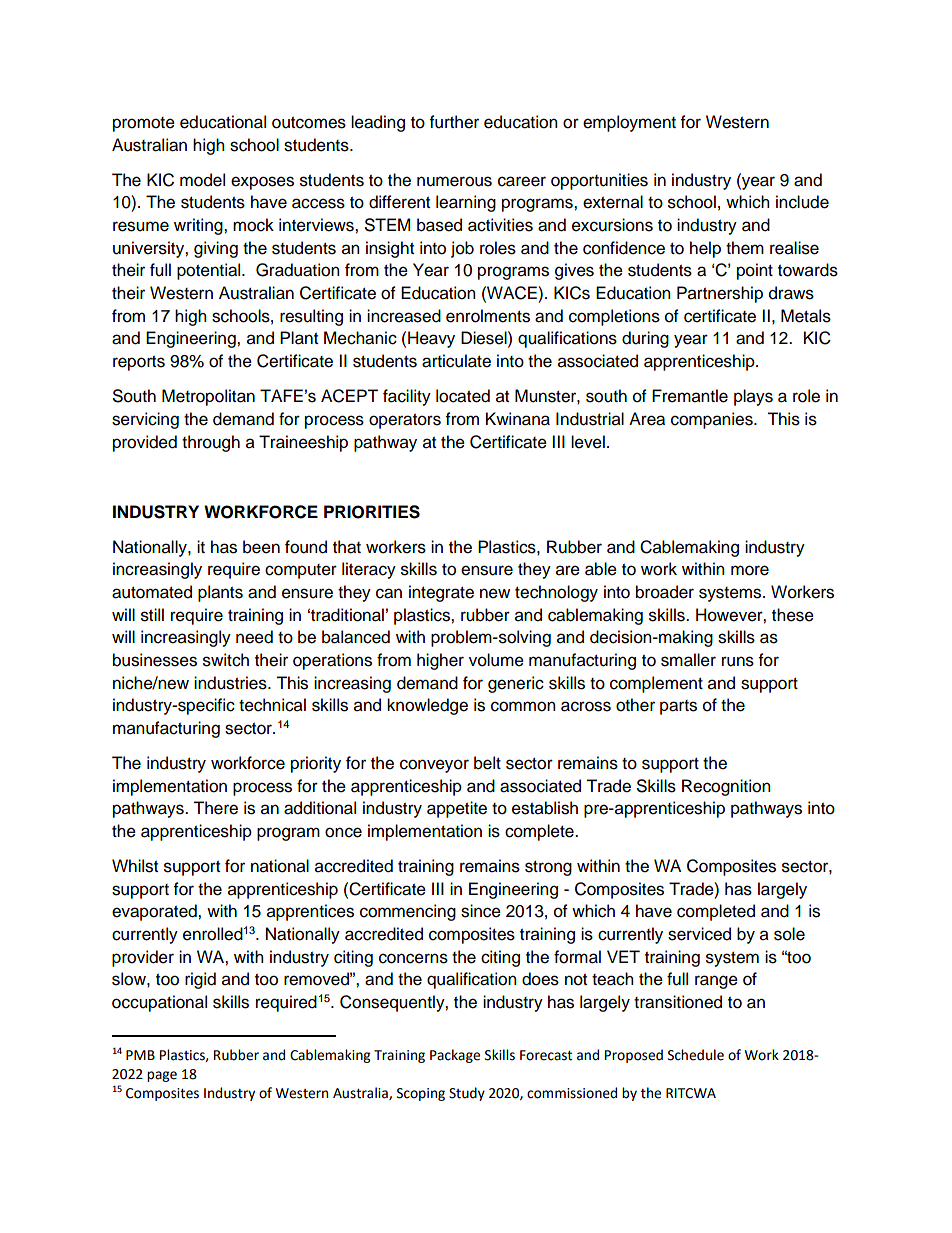 The image size is (952, 1233). I want to click on Package, so click(455, 1056).
